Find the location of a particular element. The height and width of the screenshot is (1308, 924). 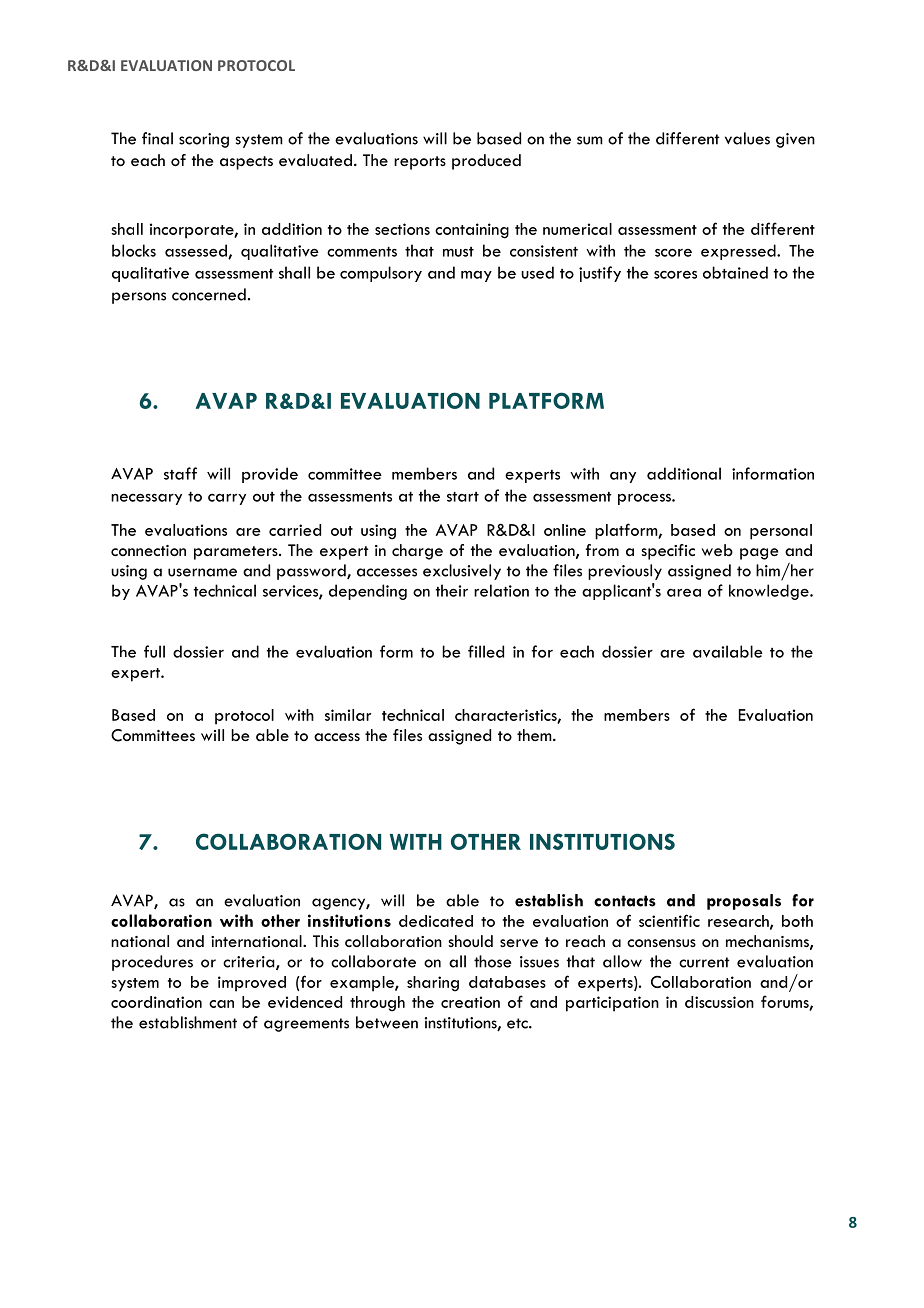

area is located at coordinates (684, 593).
